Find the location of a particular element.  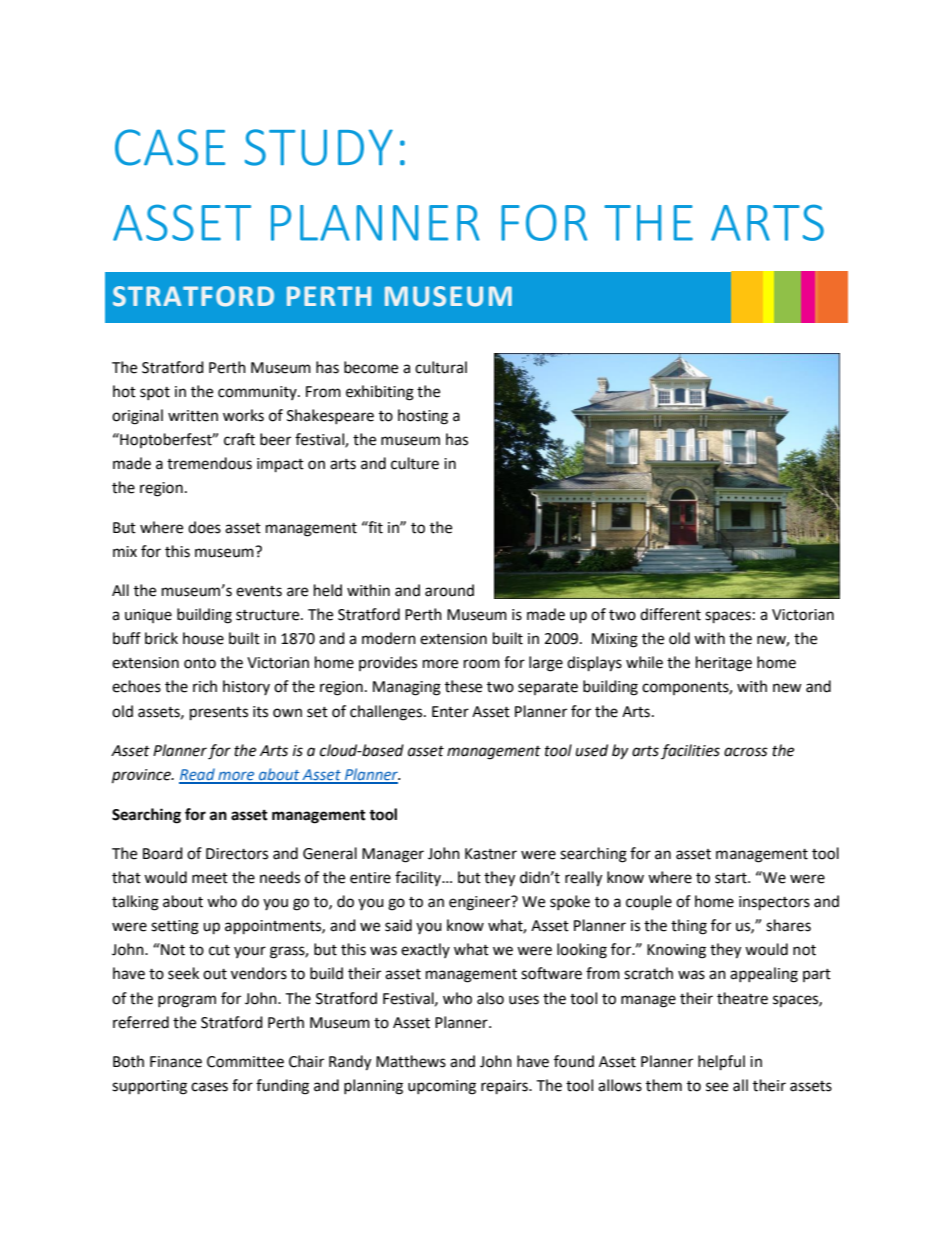

presents is located at coordinates (219, 714).
